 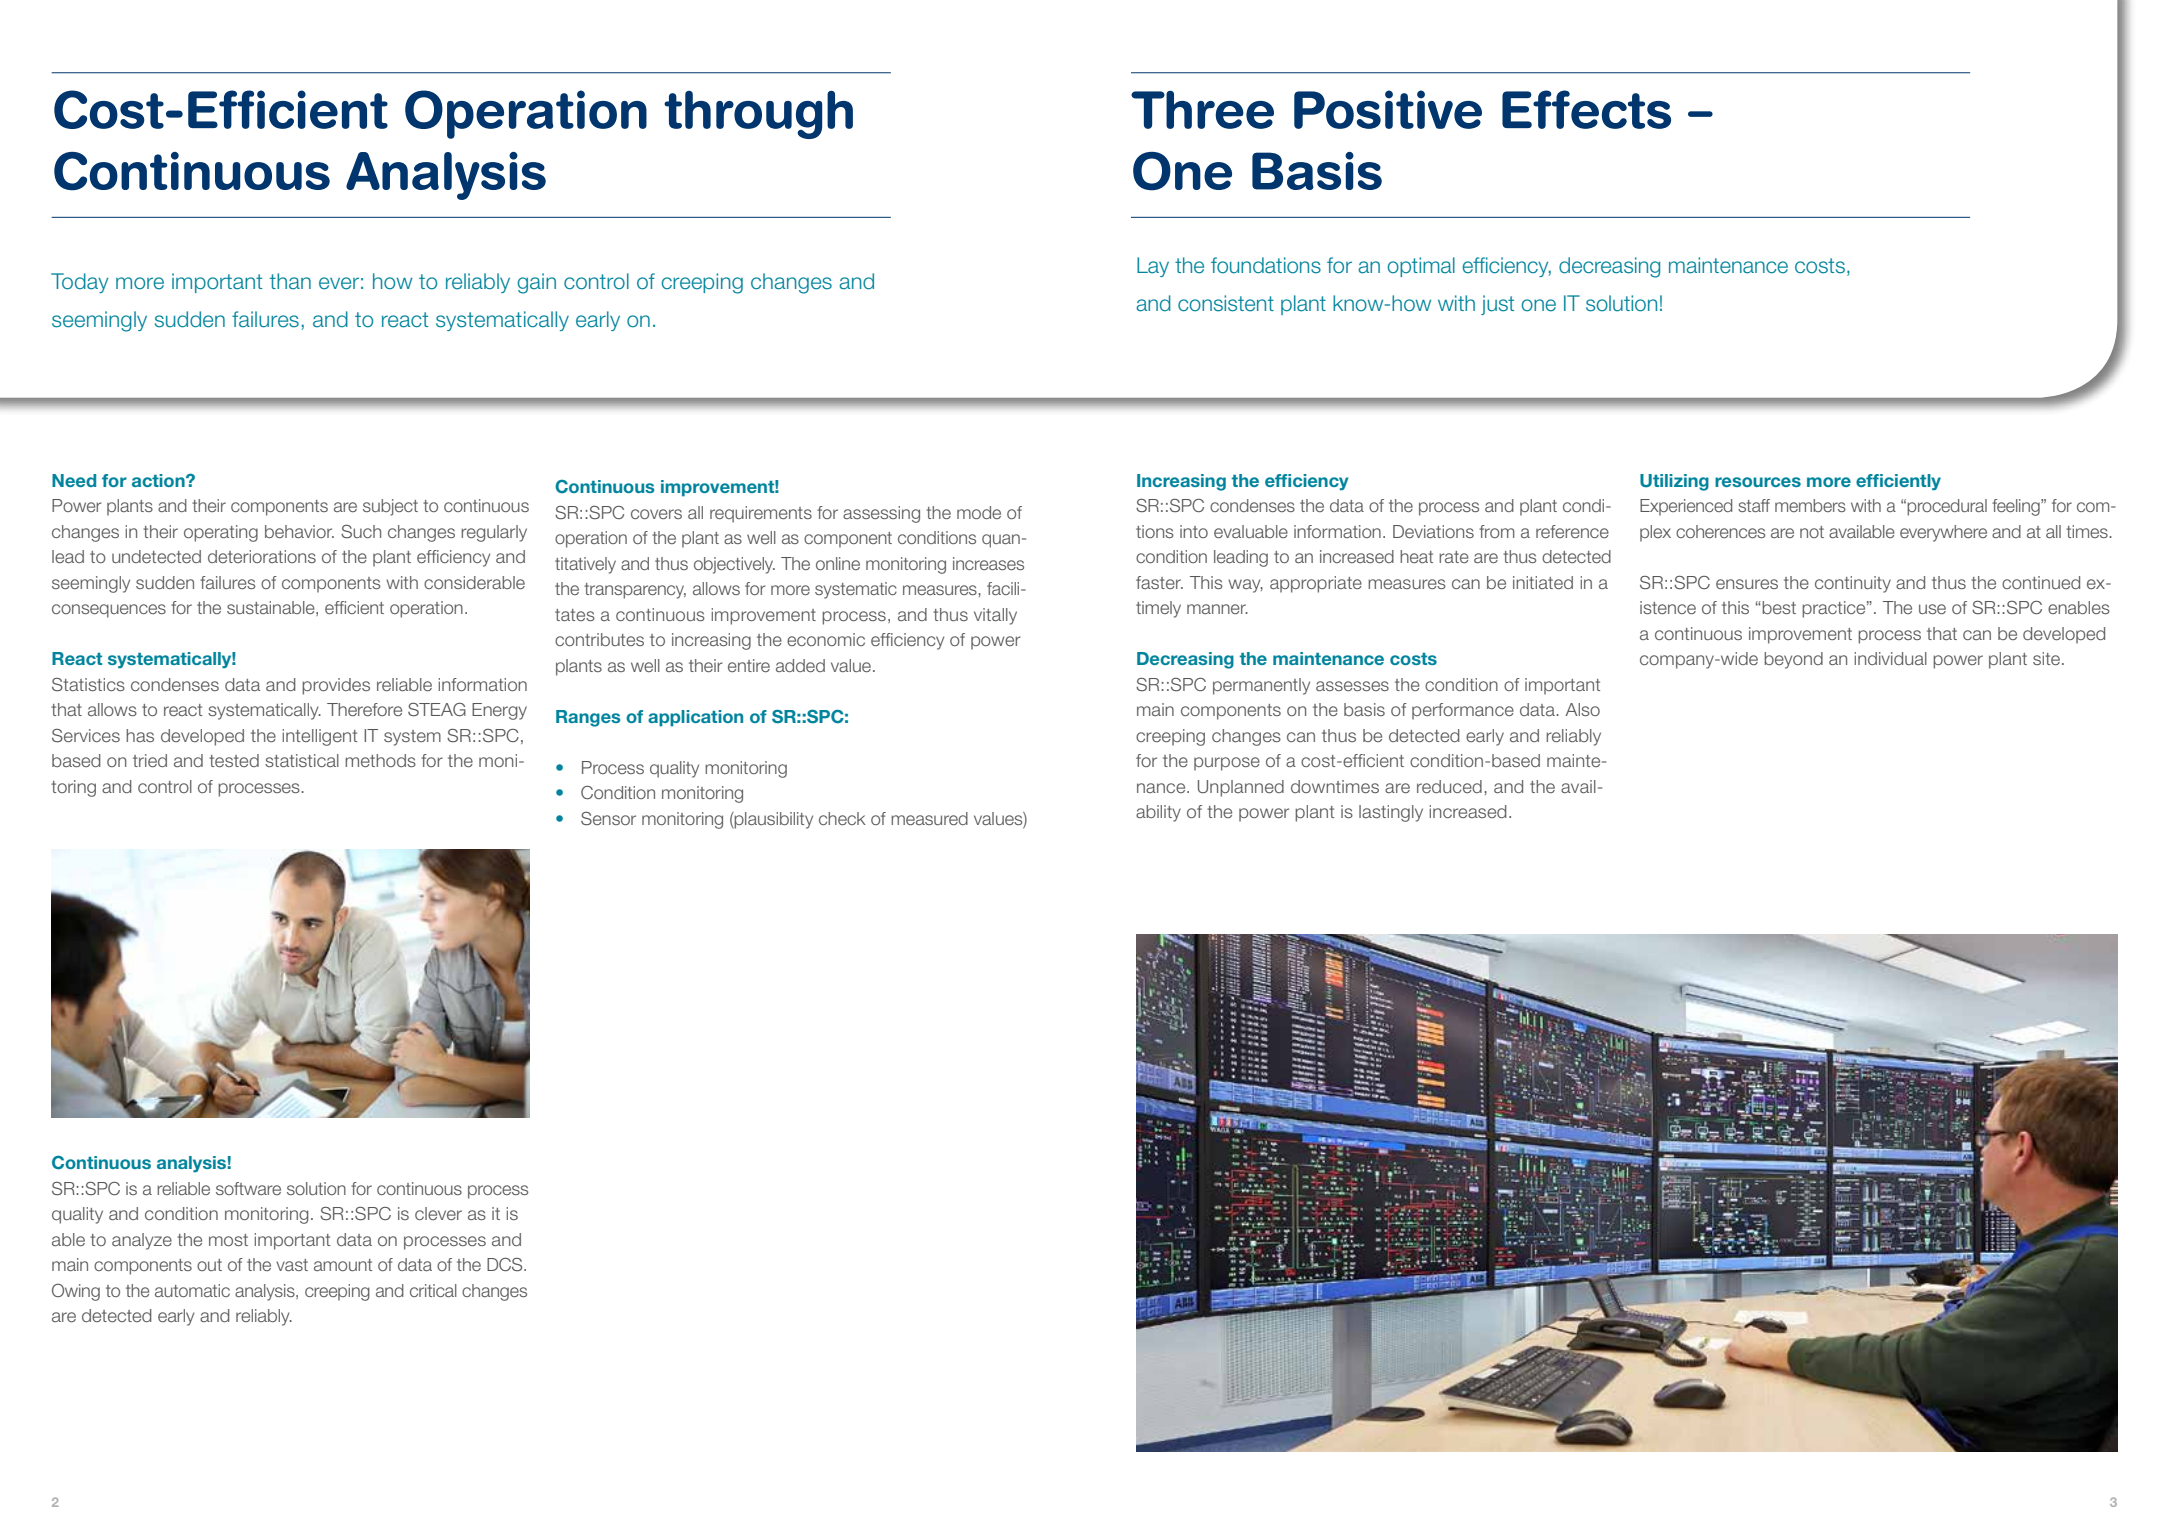 I want to click on Effects, so click(x=1586, y=109).
